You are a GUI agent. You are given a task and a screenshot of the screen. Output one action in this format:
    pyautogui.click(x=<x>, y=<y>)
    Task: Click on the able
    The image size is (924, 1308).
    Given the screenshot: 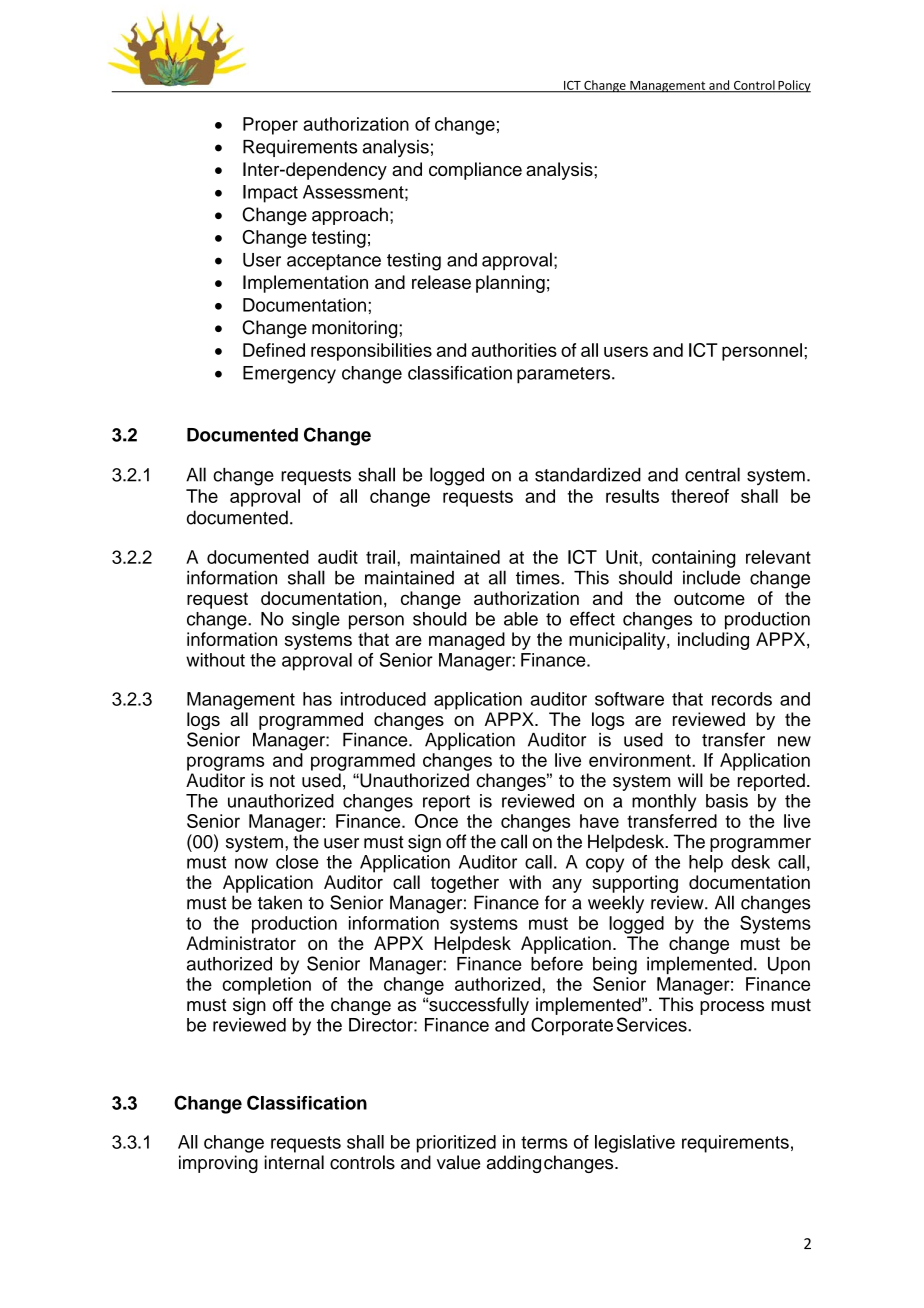 What is the action you would take?
    pyautogui.click(x=521, y=619)
